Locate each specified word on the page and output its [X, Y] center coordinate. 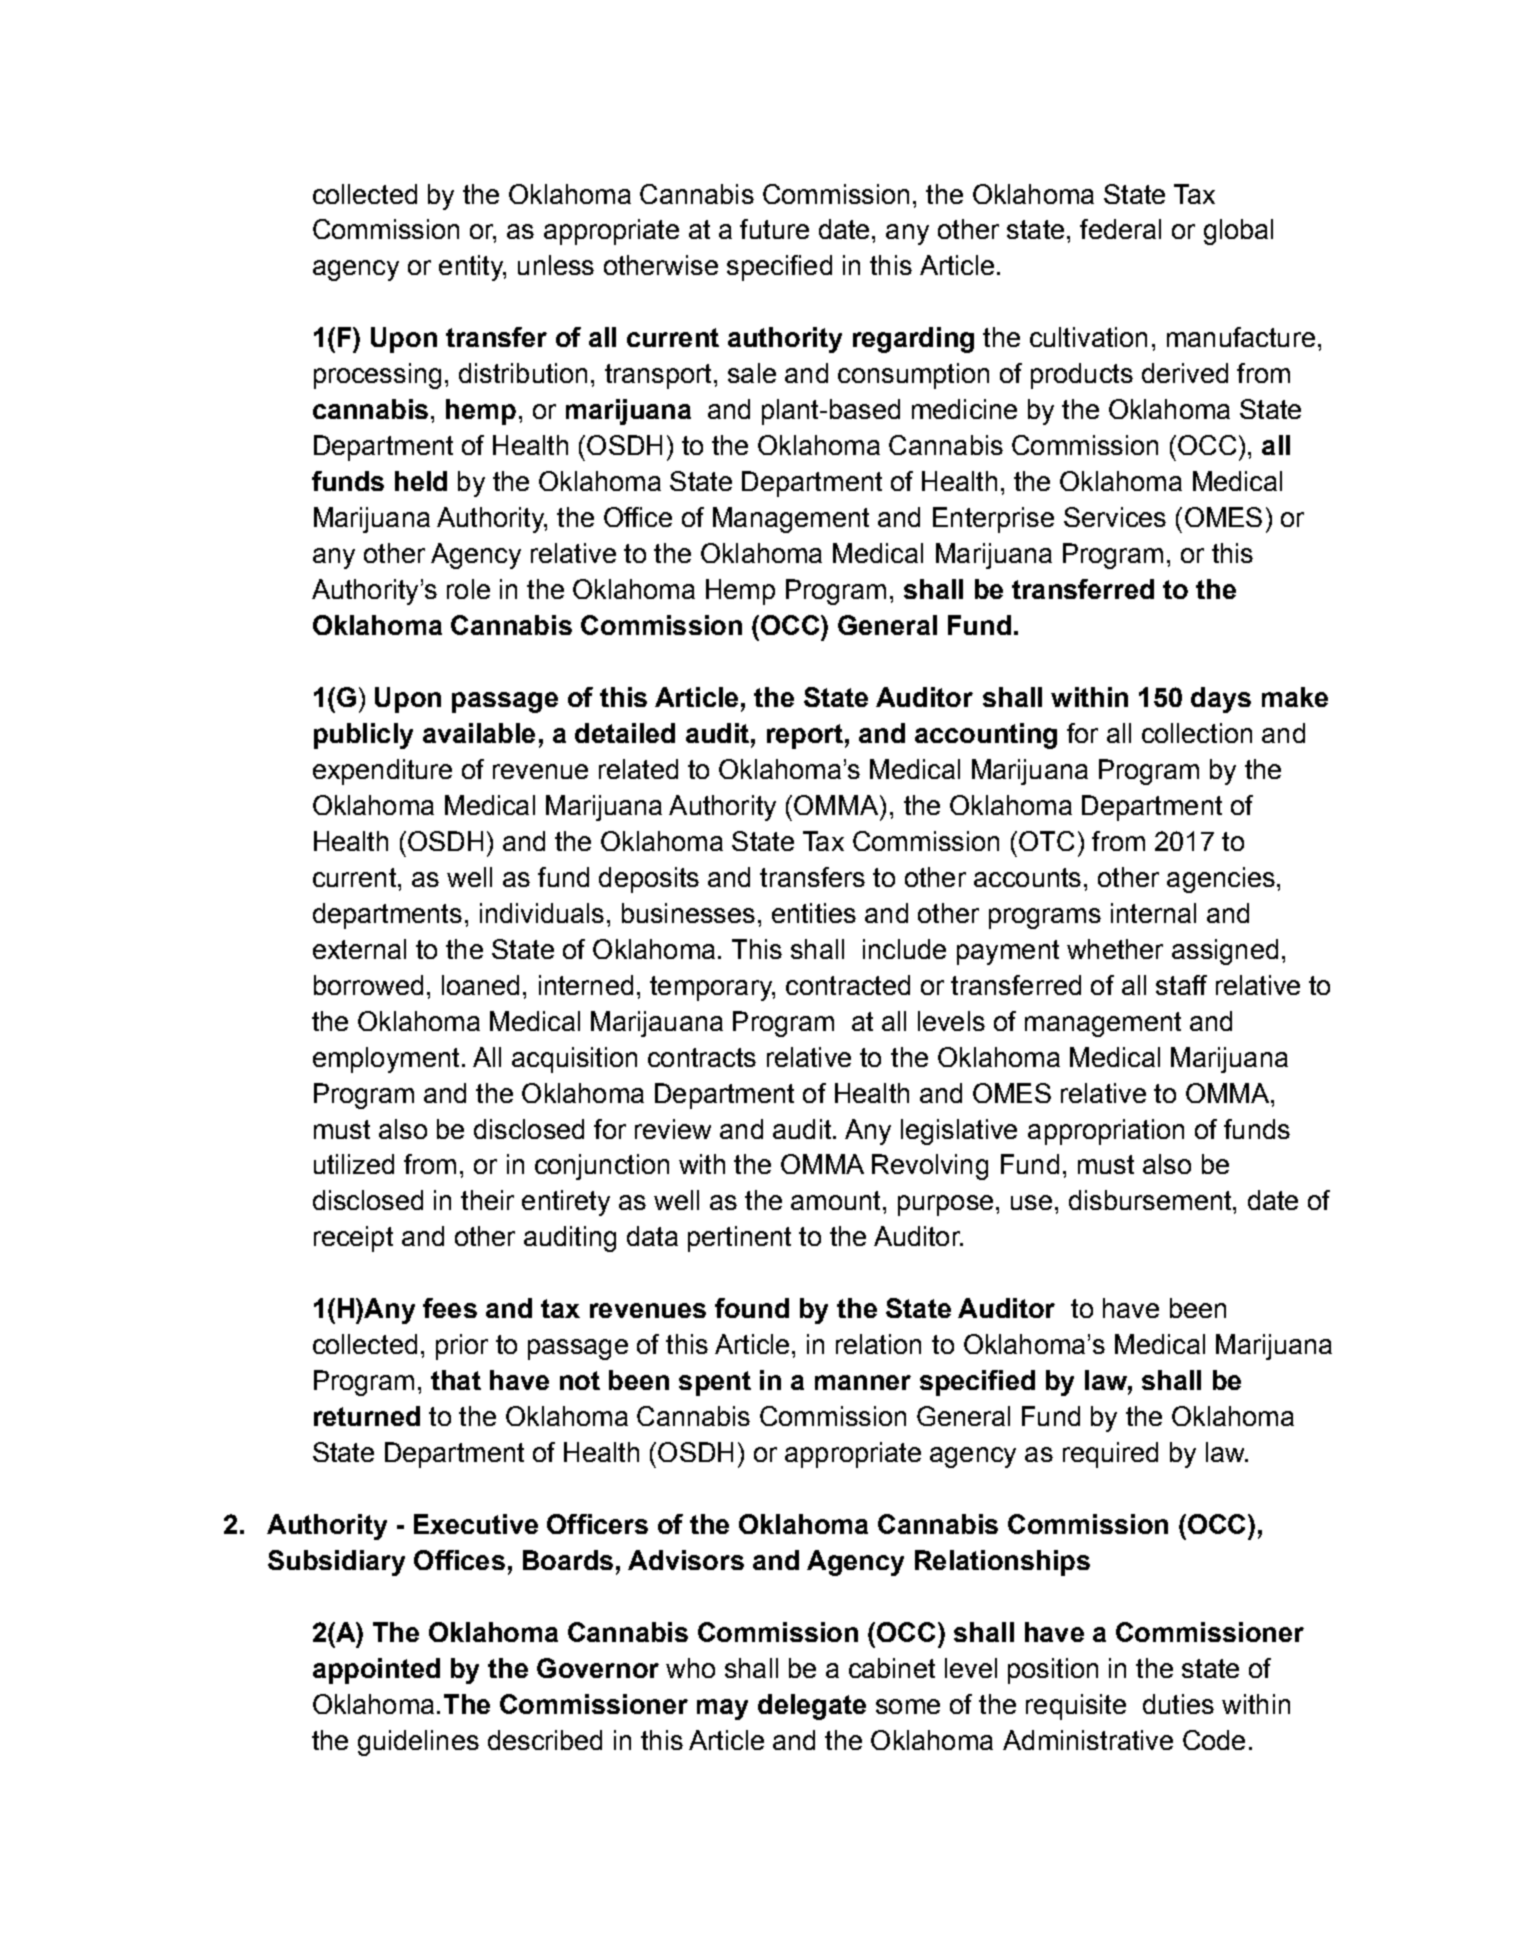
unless [556, 265]
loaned [480, 985]
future [774, 229]
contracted [848, 985]
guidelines [418, 1743]
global [1238, 232]
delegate [812, 1707]
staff [1181, 985]
